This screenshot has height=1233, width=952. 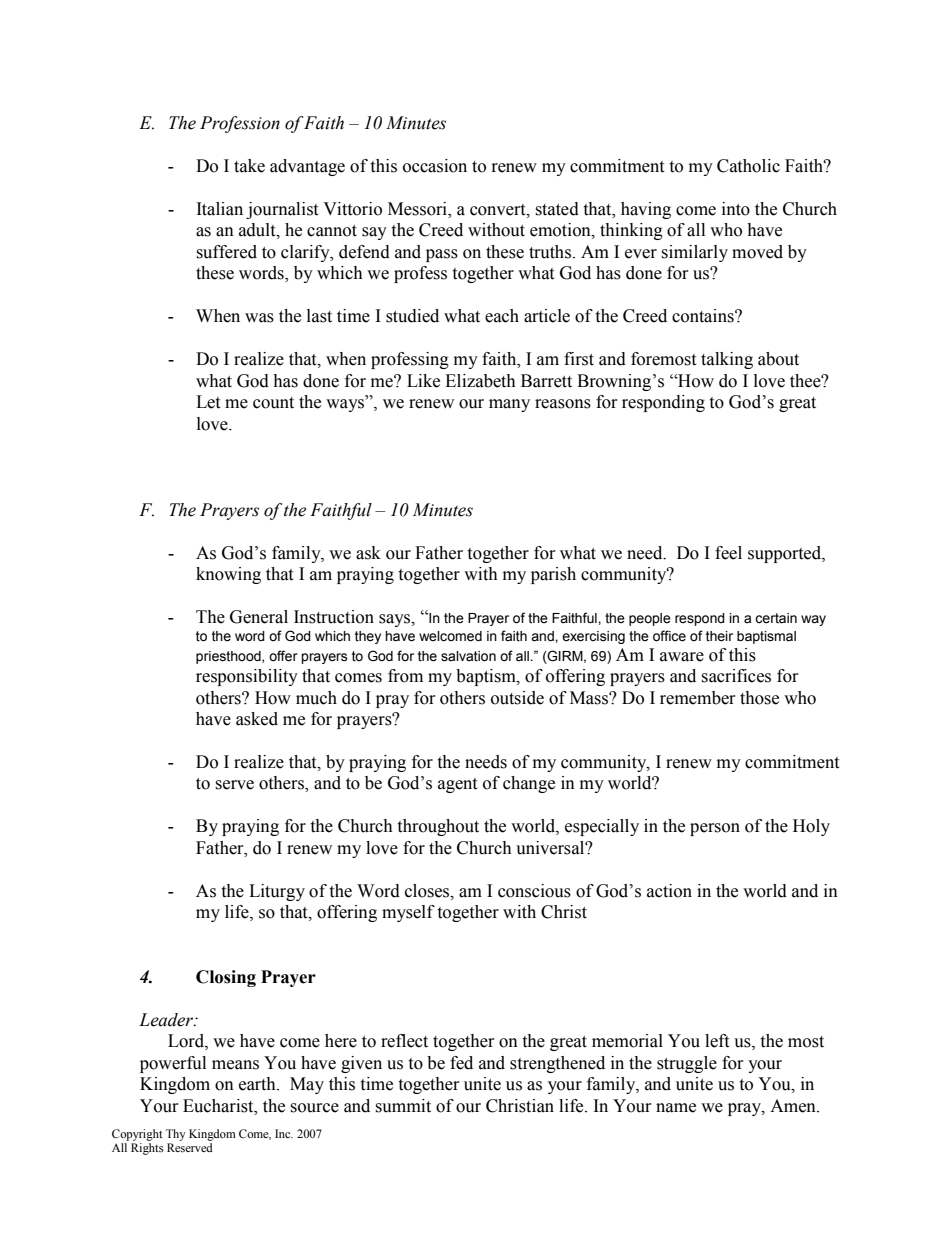 What do you see at coordinates (736, 209) in the screenshot?
I see `into` at bounding box center [736, 209].
